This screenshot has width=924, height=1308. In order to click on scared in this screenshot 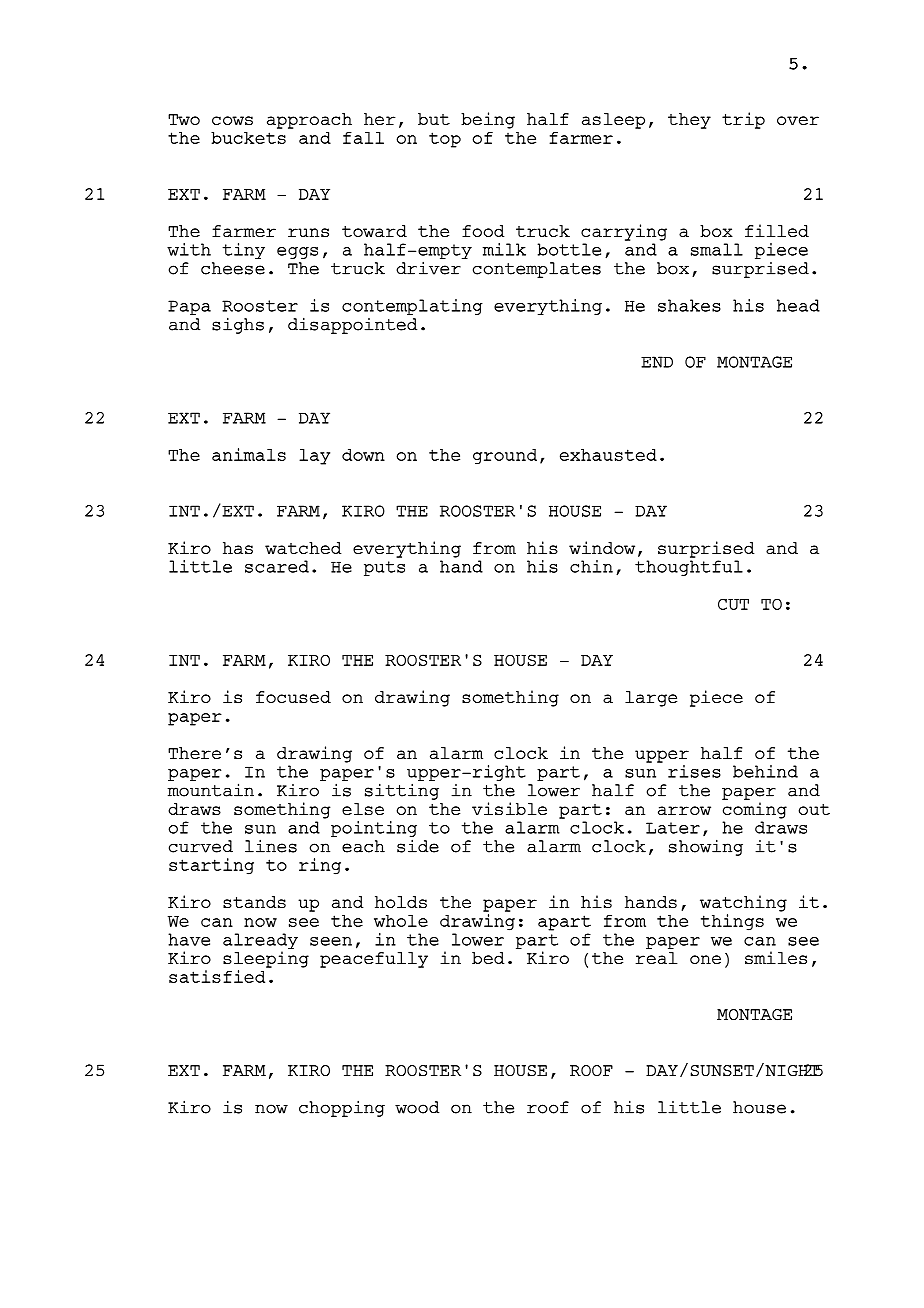, I will do `click(277, 566)`.
